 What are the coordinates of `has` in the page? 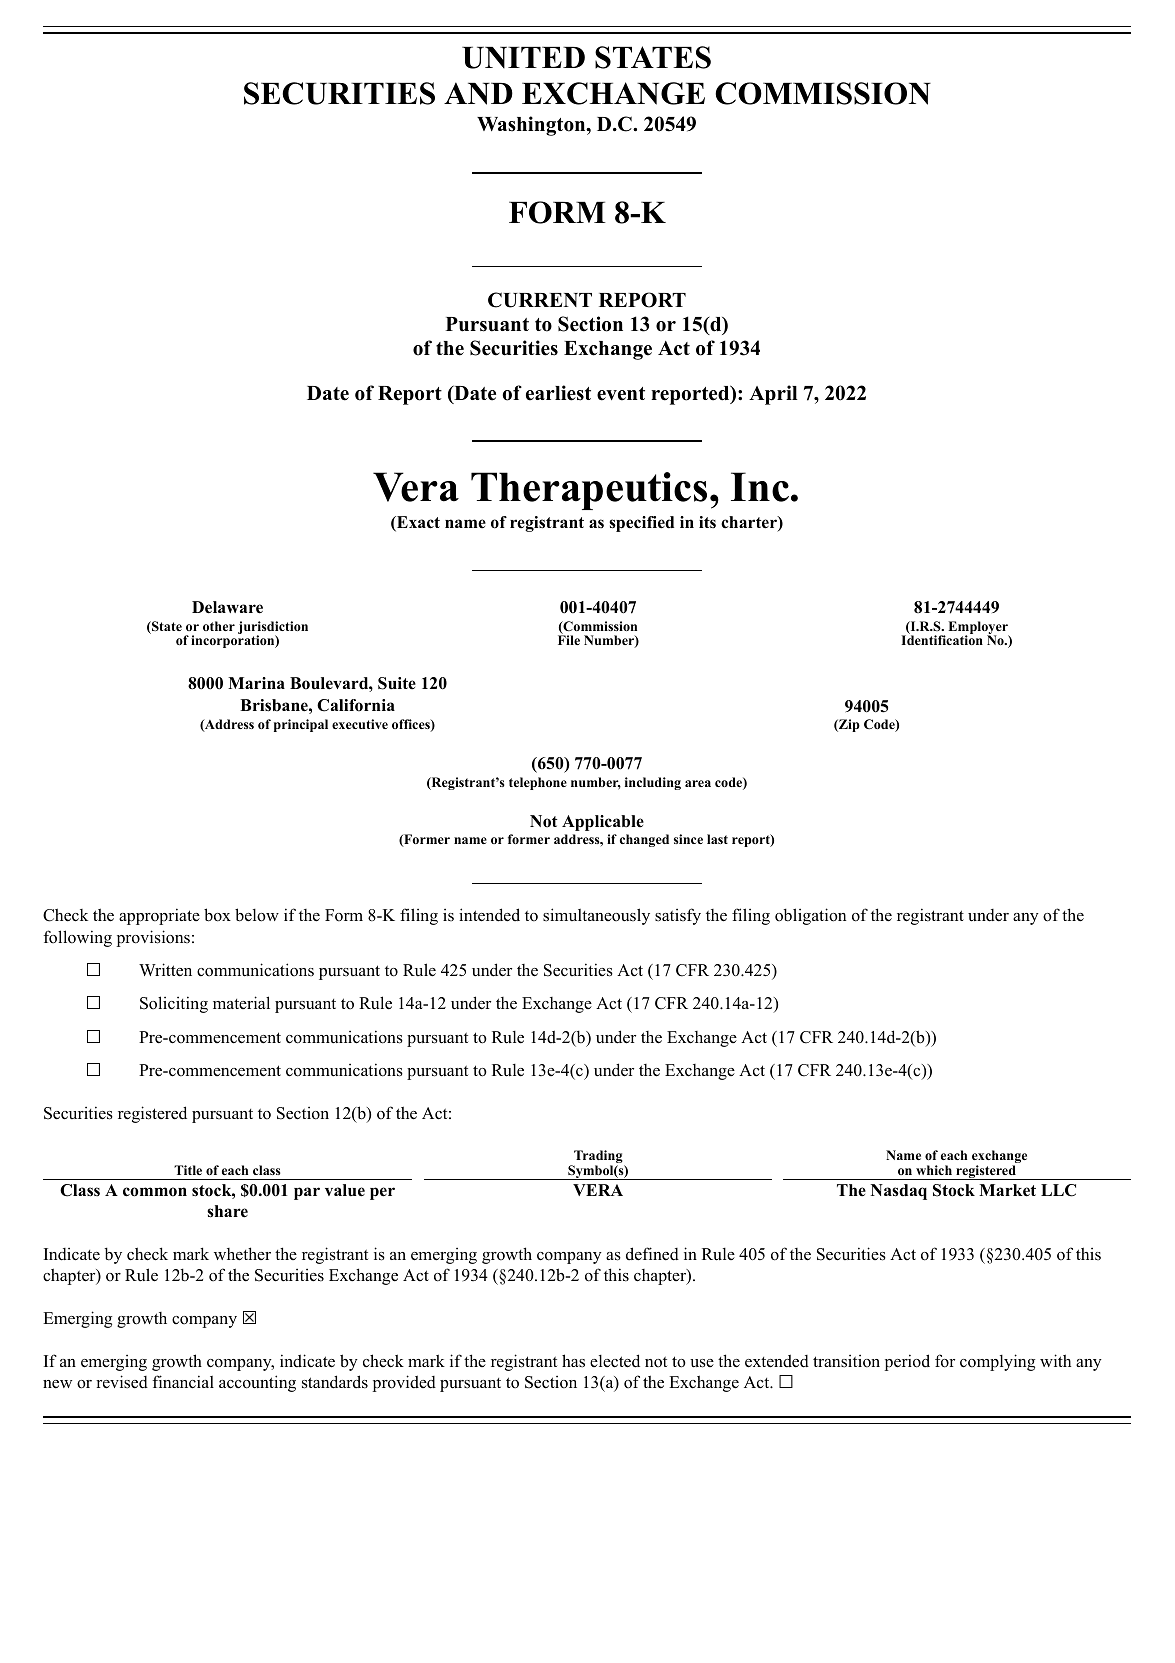 It's located at (573, 1361).
